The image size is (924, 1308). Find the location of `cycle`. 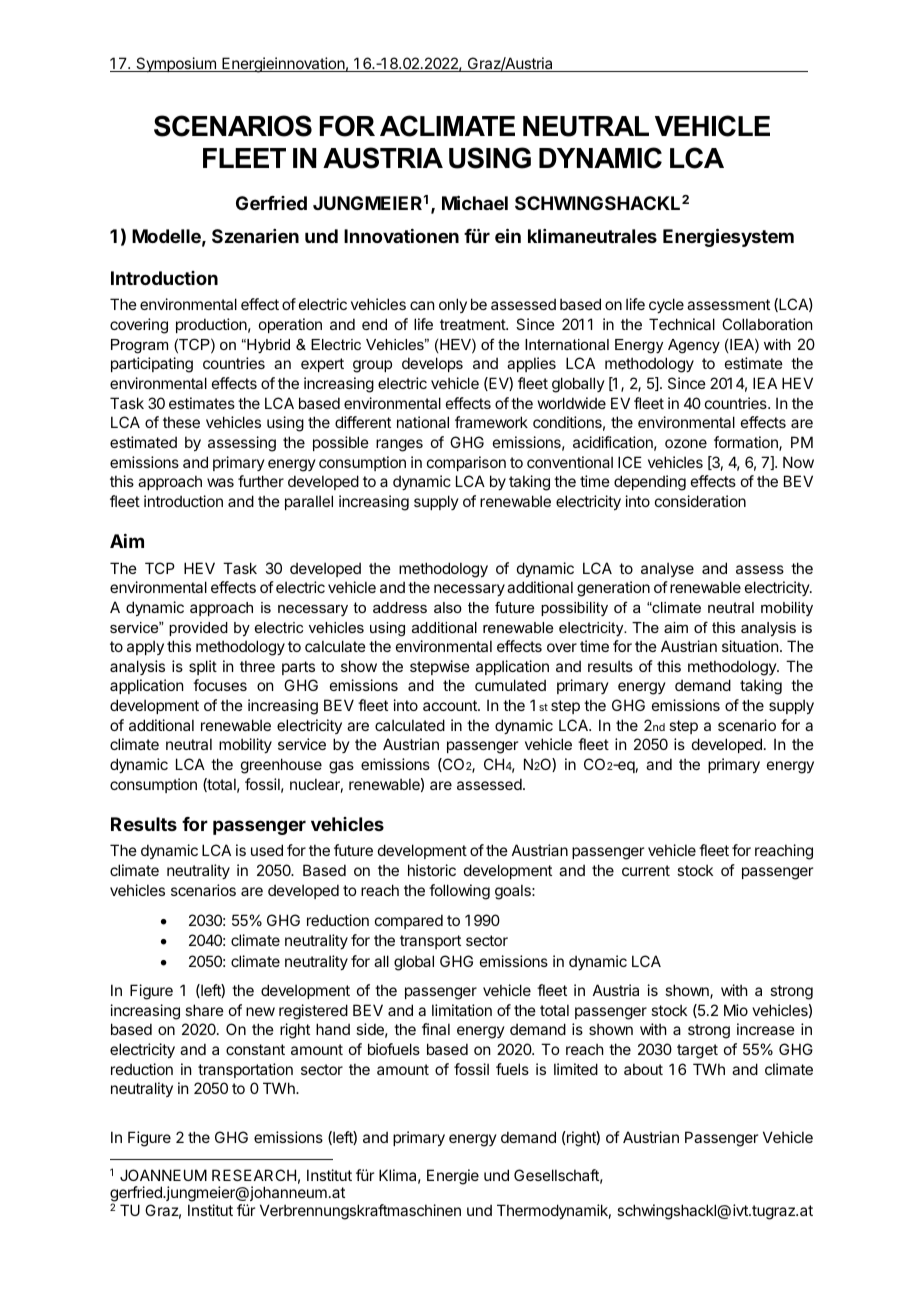

cycle is located at coordinates (666, 305).
